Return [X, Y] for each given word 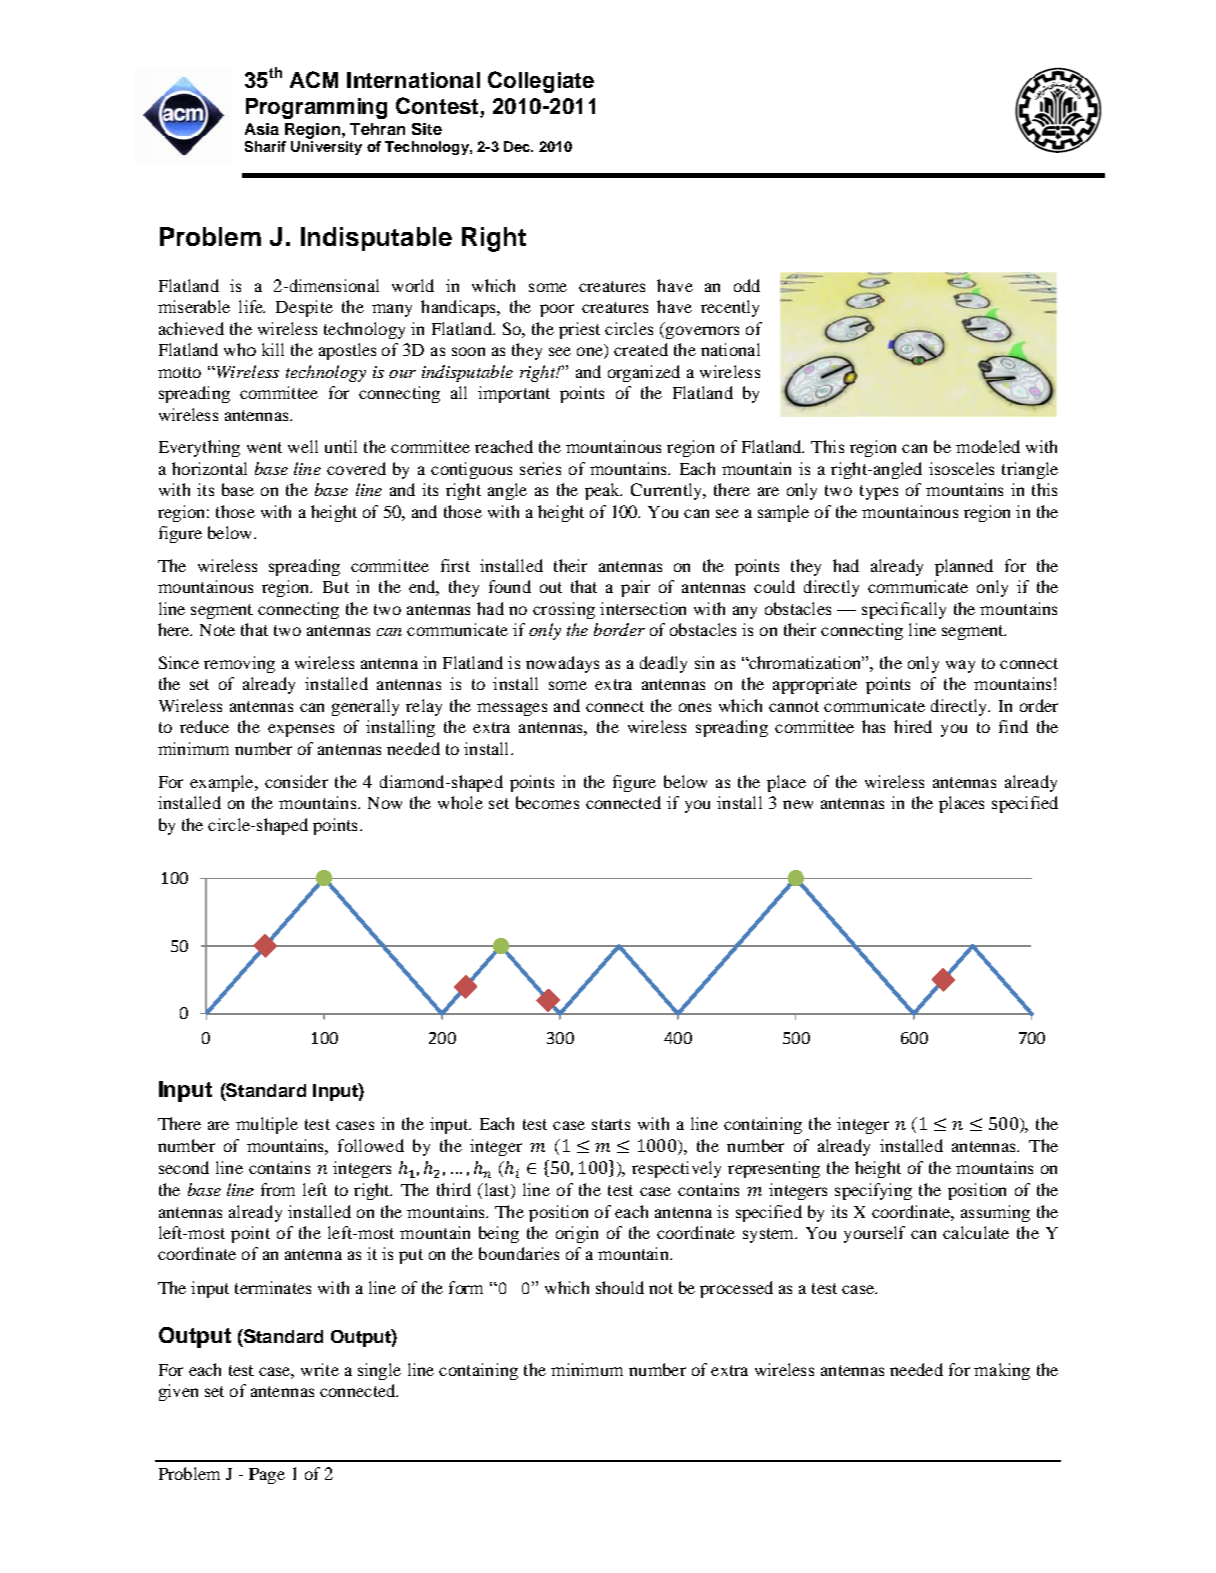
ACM [314, 79]
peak [603, 491]
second [184, 1167]
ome [571, 685]
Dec [518, 146]
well [303, 446]
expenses [301, 730]
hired [913, 726]
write [320, 1369]
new [798, 804]
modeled [988, 446]
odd [747, 285]
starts [611, 1124]
